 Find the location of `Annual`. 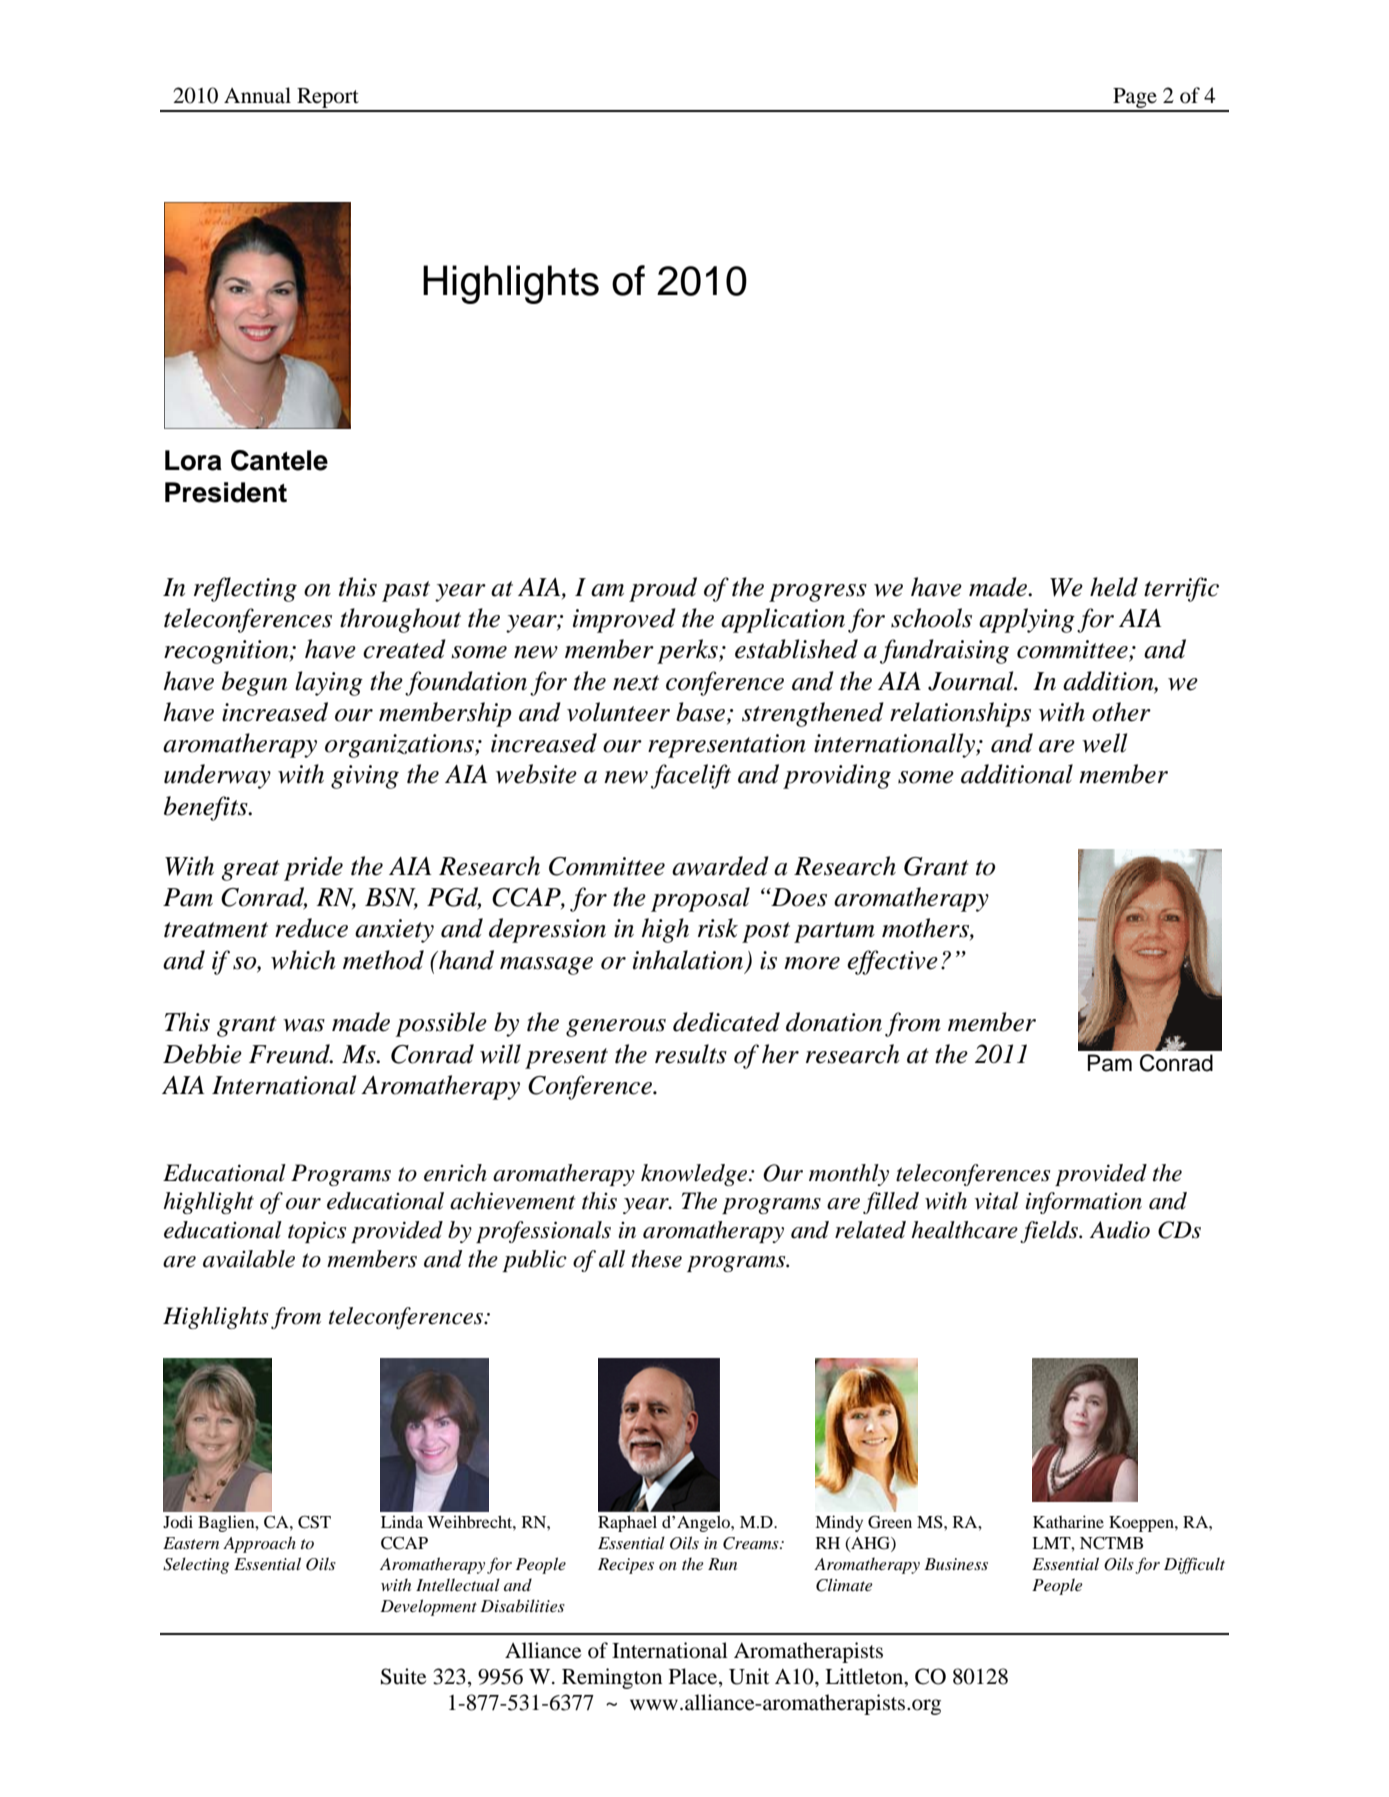

Annual is located at coordinates (257, 95).
